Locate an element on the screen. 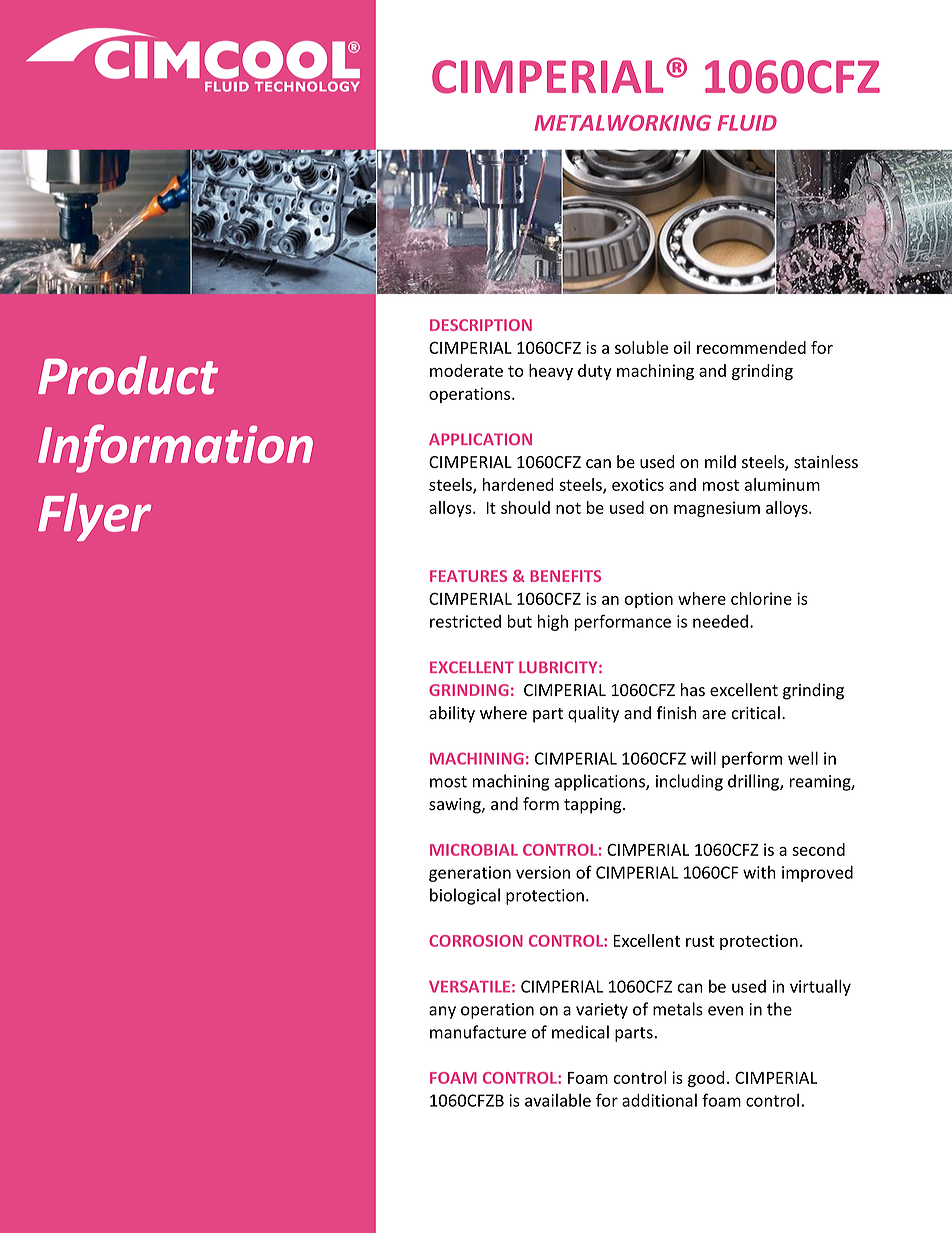 The width and height of the screenshot is (952, 1233). any is located at coordinates (442, 1012).
